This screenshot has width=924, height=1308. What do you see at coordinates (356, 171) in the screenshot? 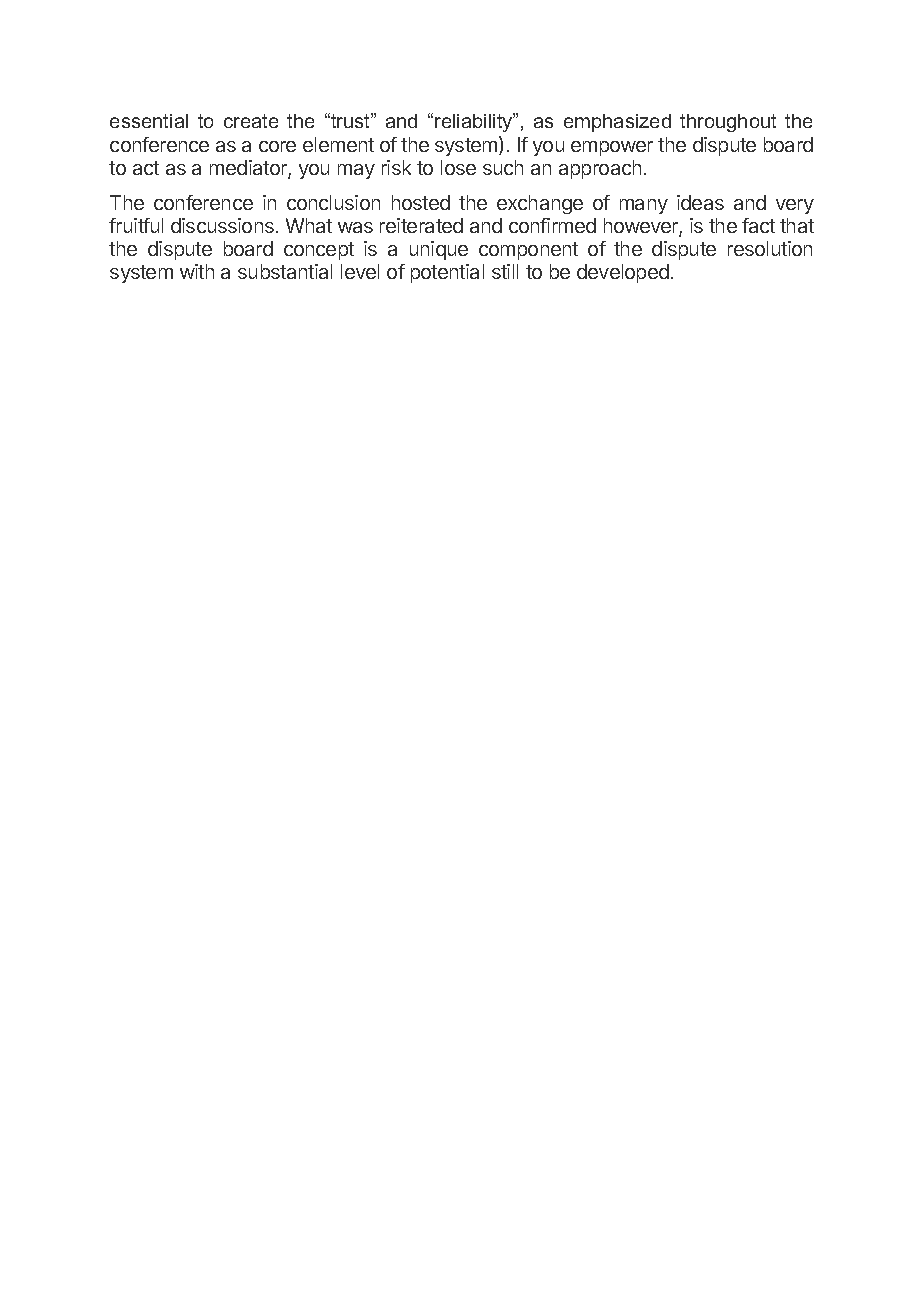
I see `may` at bounding box center [356, 171].
